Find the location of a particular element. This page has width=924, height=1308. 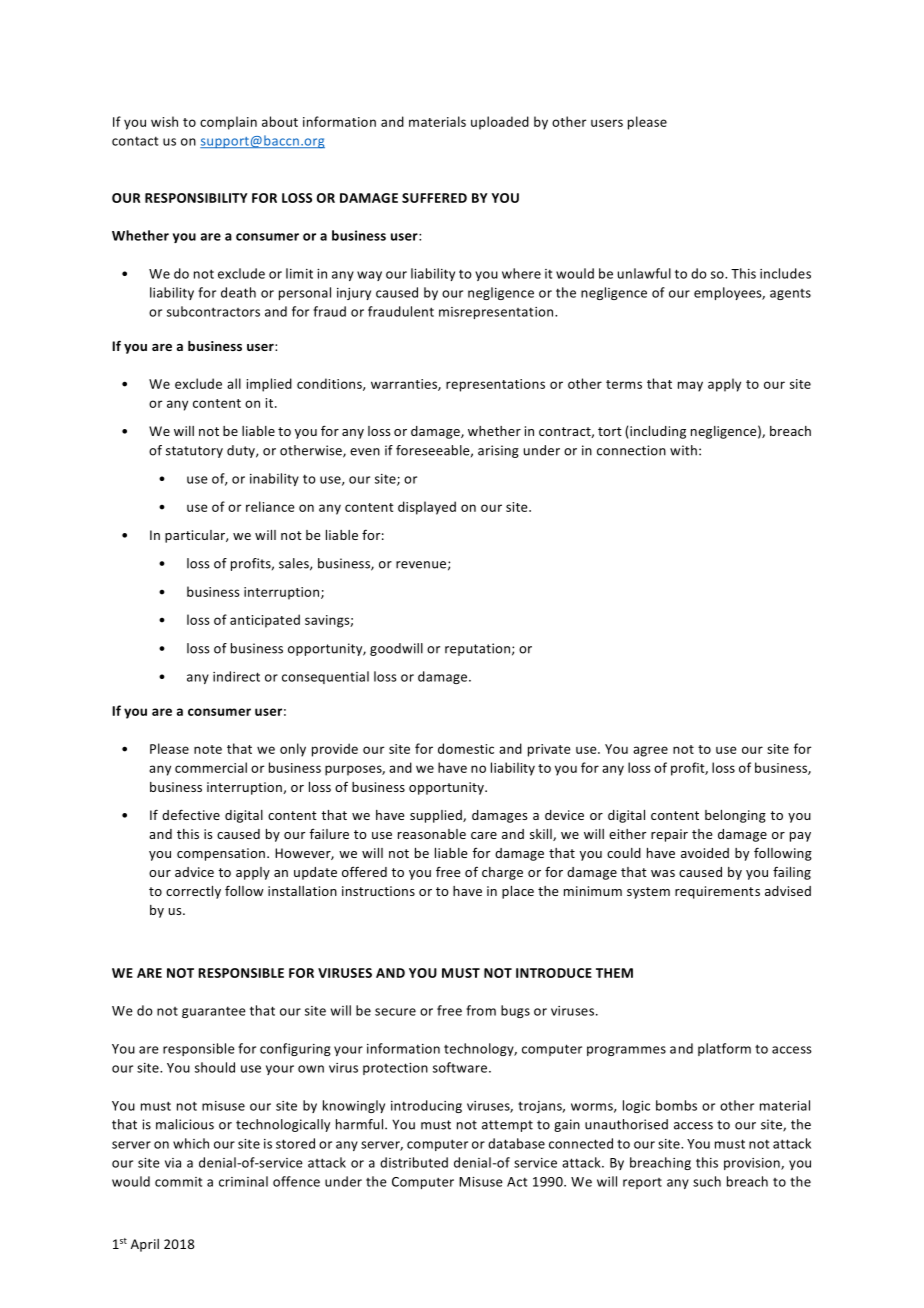

includes is located at coordinates (785, 273).
